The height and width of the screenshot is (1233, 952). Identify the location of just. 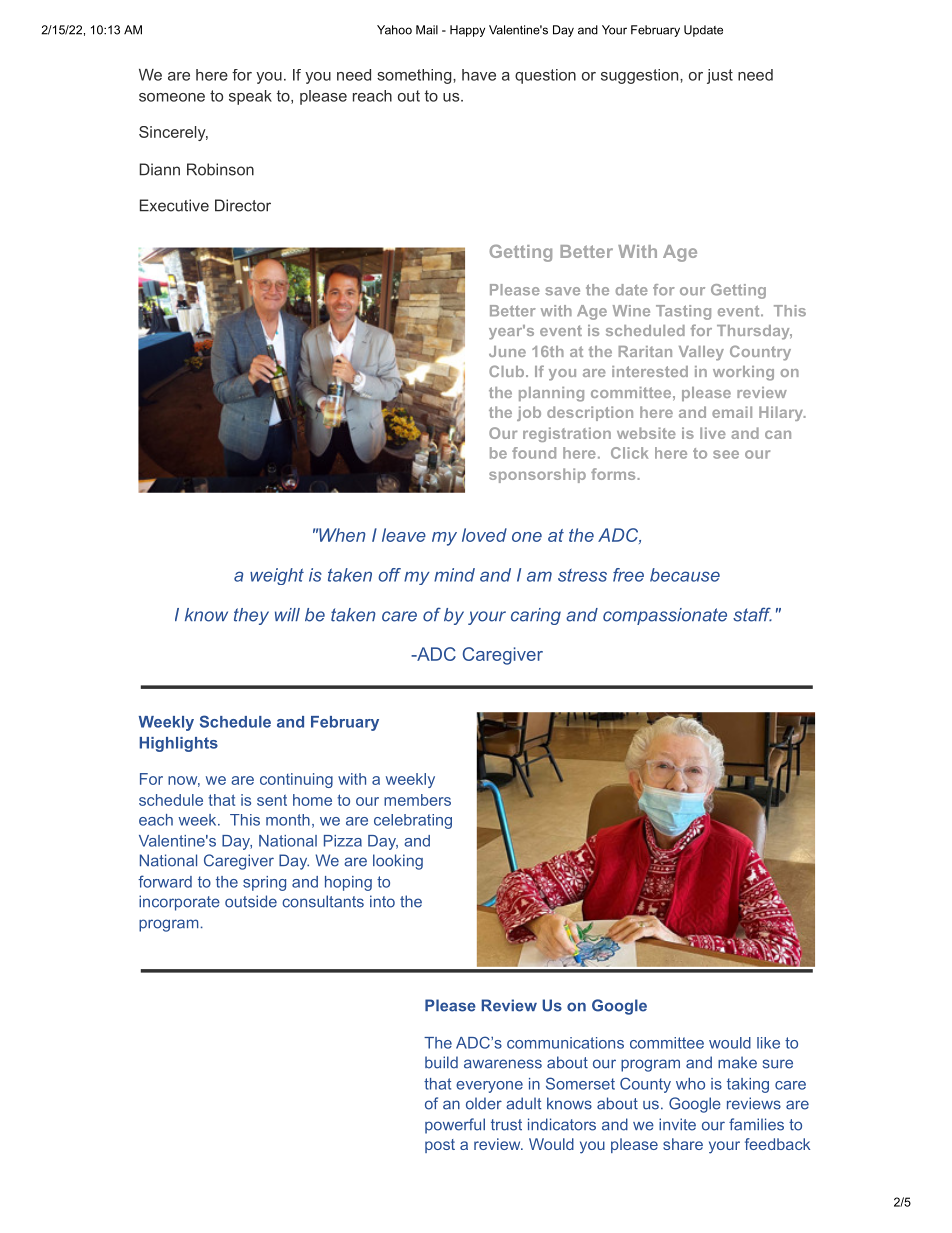
(720, 76).
